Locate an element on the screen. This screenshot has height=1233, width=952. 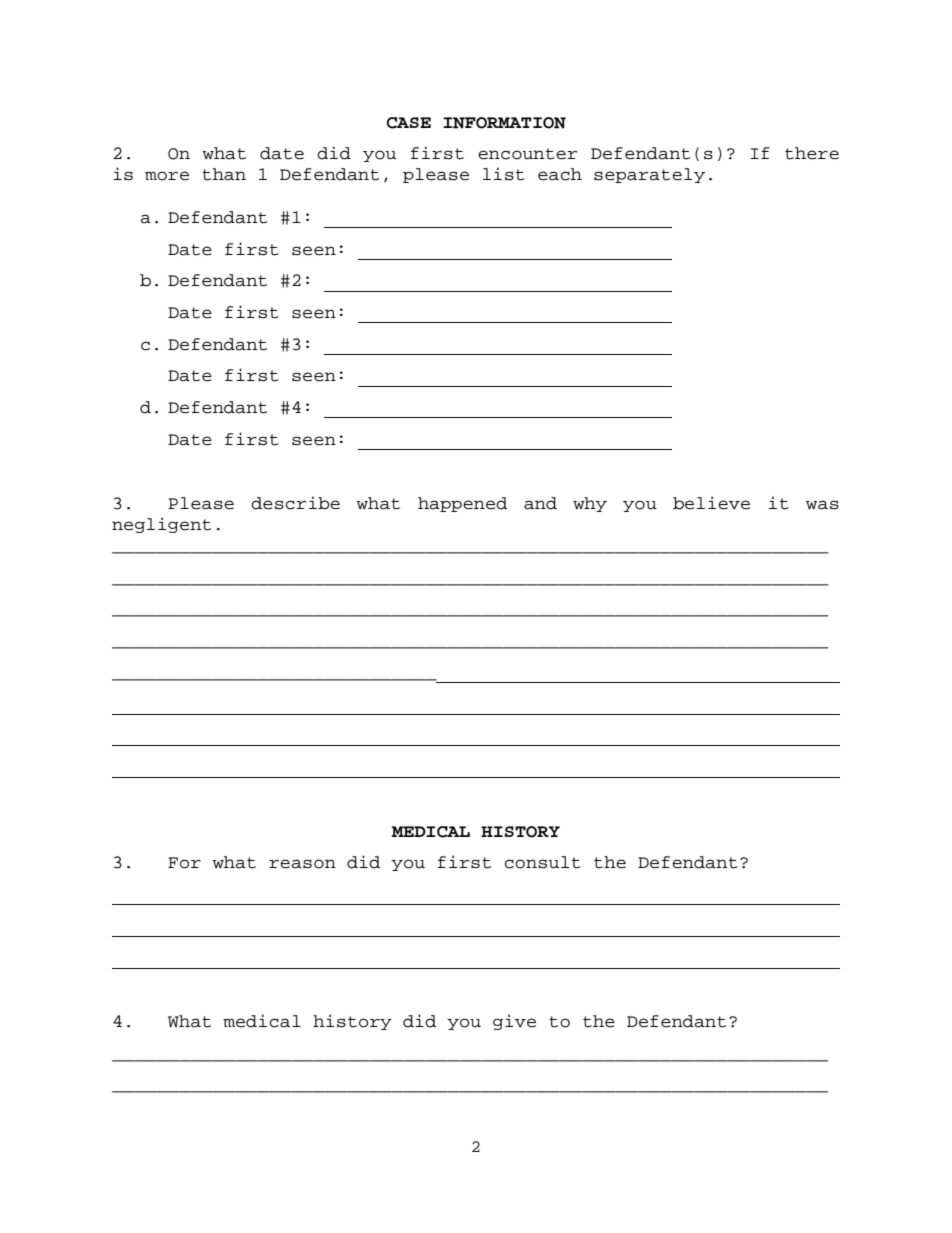
reason is located at coordinates (302, 864).
